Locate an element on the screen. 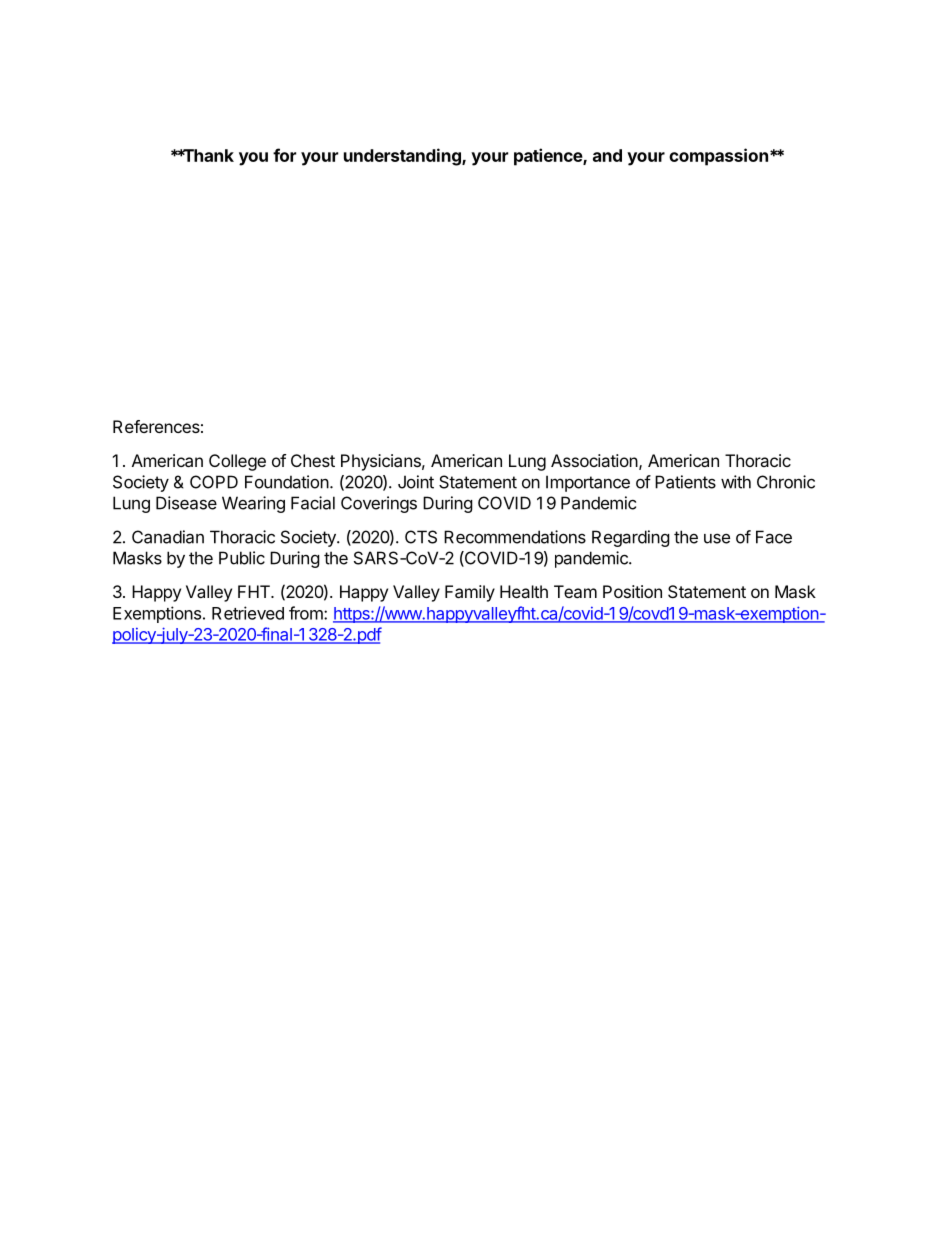  compassion is located at coordinates (718, 157).
